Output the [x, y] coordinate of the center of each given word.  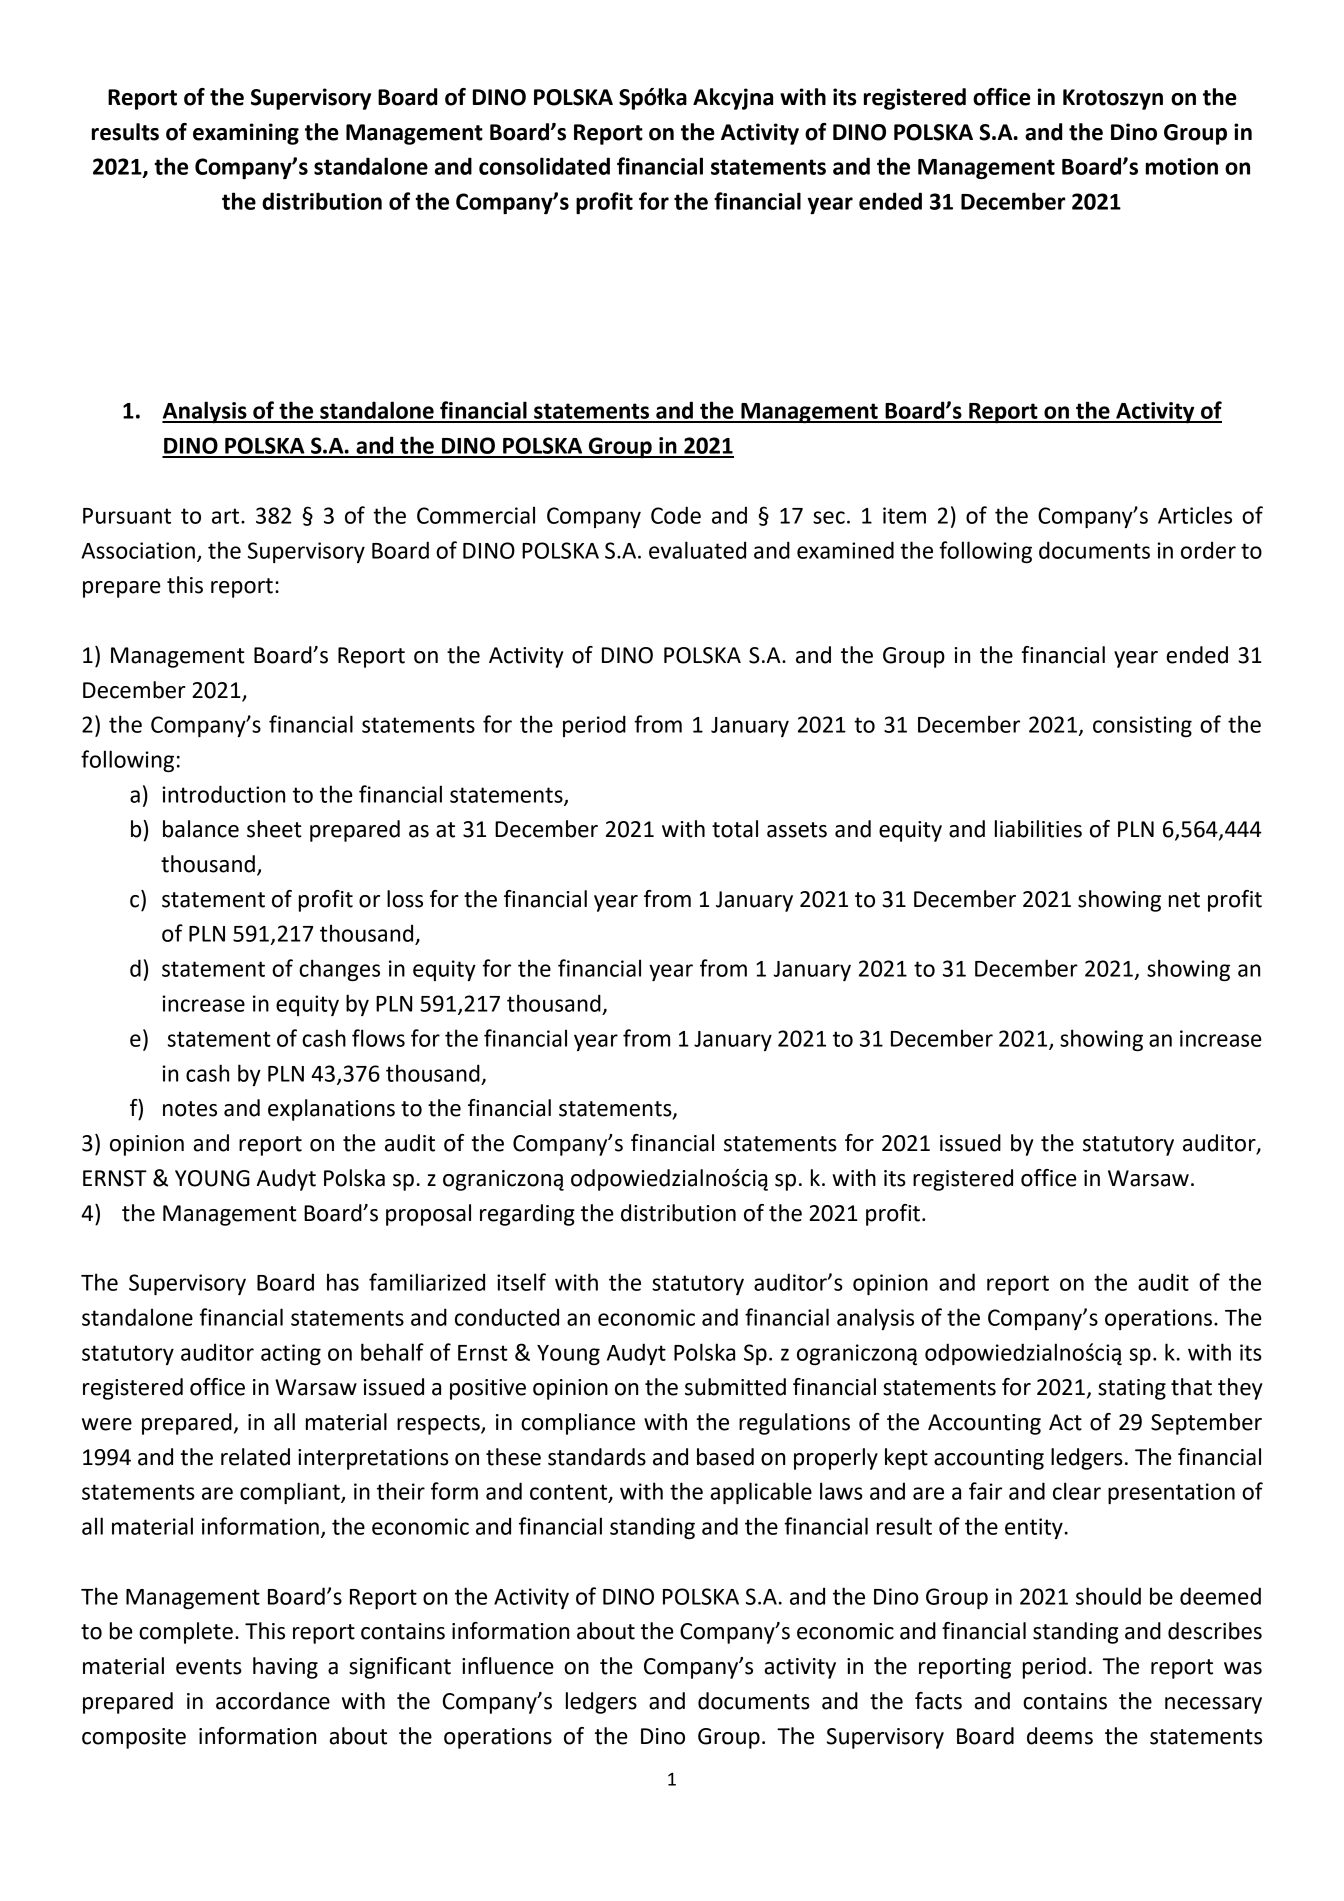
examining [246, 134]
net [1184, 900]
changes [339, 970]
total [735, 829]
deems [1060, 1736]
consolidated [544, 166]
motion [1182, 166]
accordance [273, 1701]
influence [508, 1666]
